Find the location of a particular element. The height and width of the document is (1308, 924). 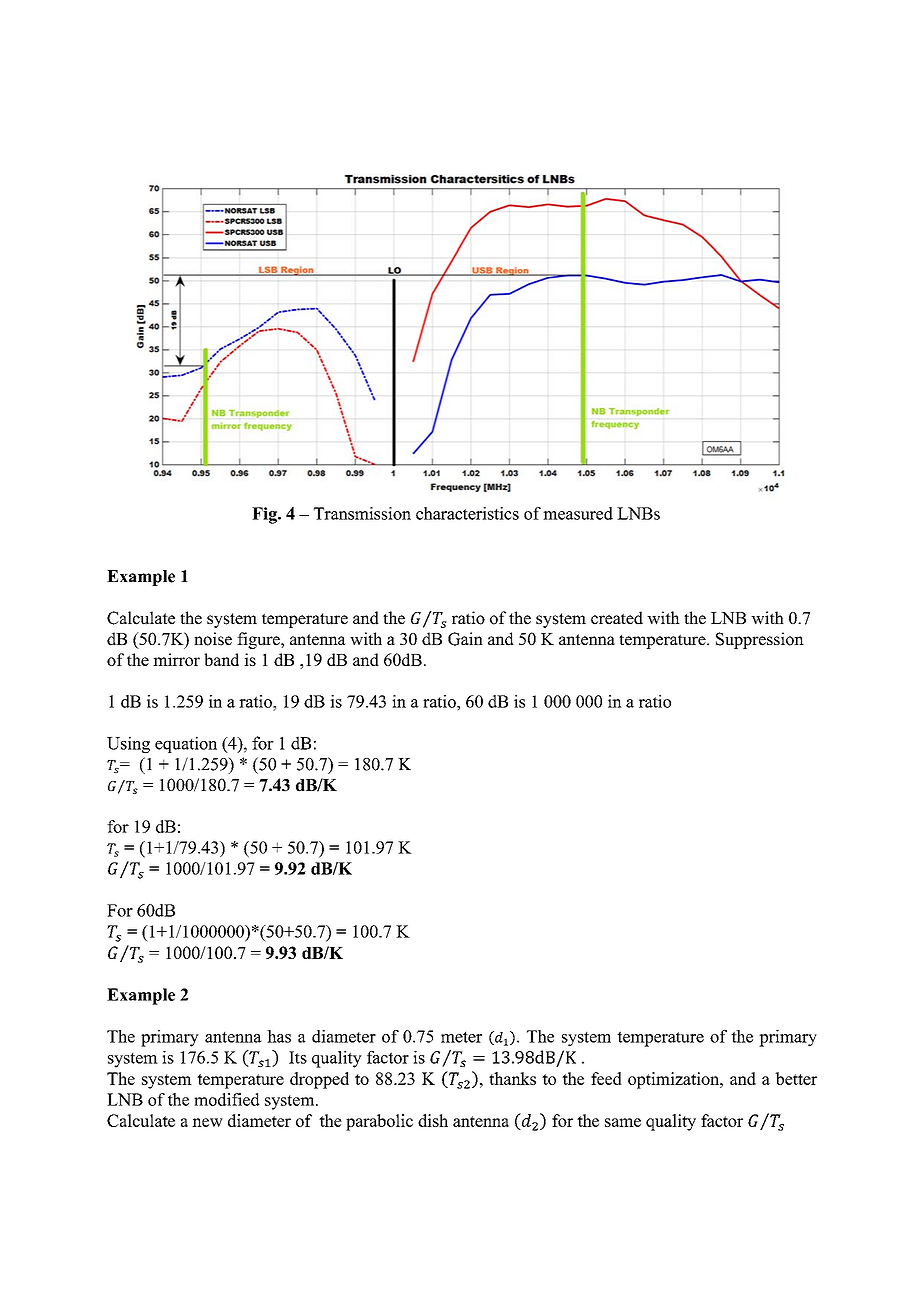

has is located at coordinates (279, 1036).
